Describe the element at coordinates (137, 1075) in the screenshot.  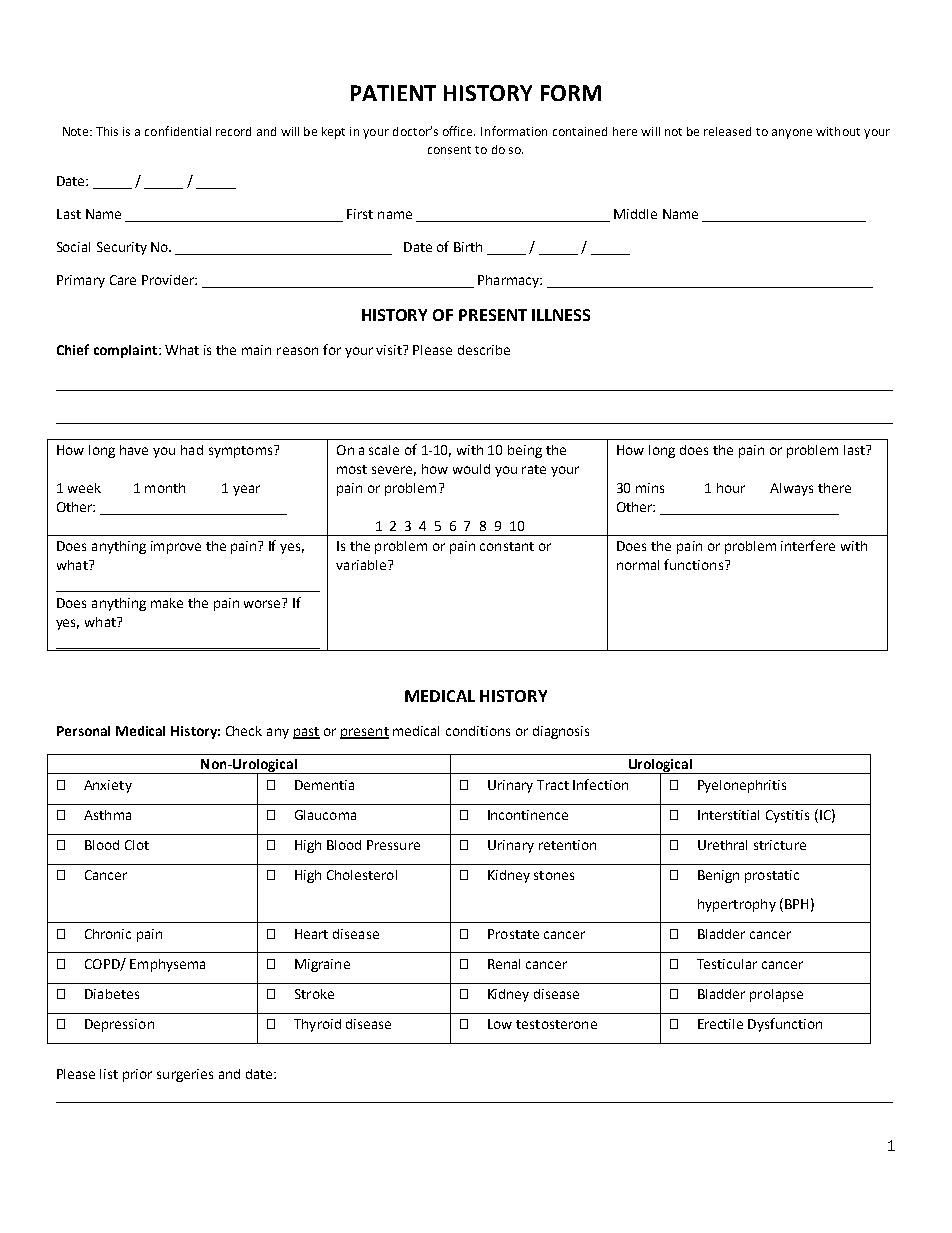
I see `prior` at that location.
